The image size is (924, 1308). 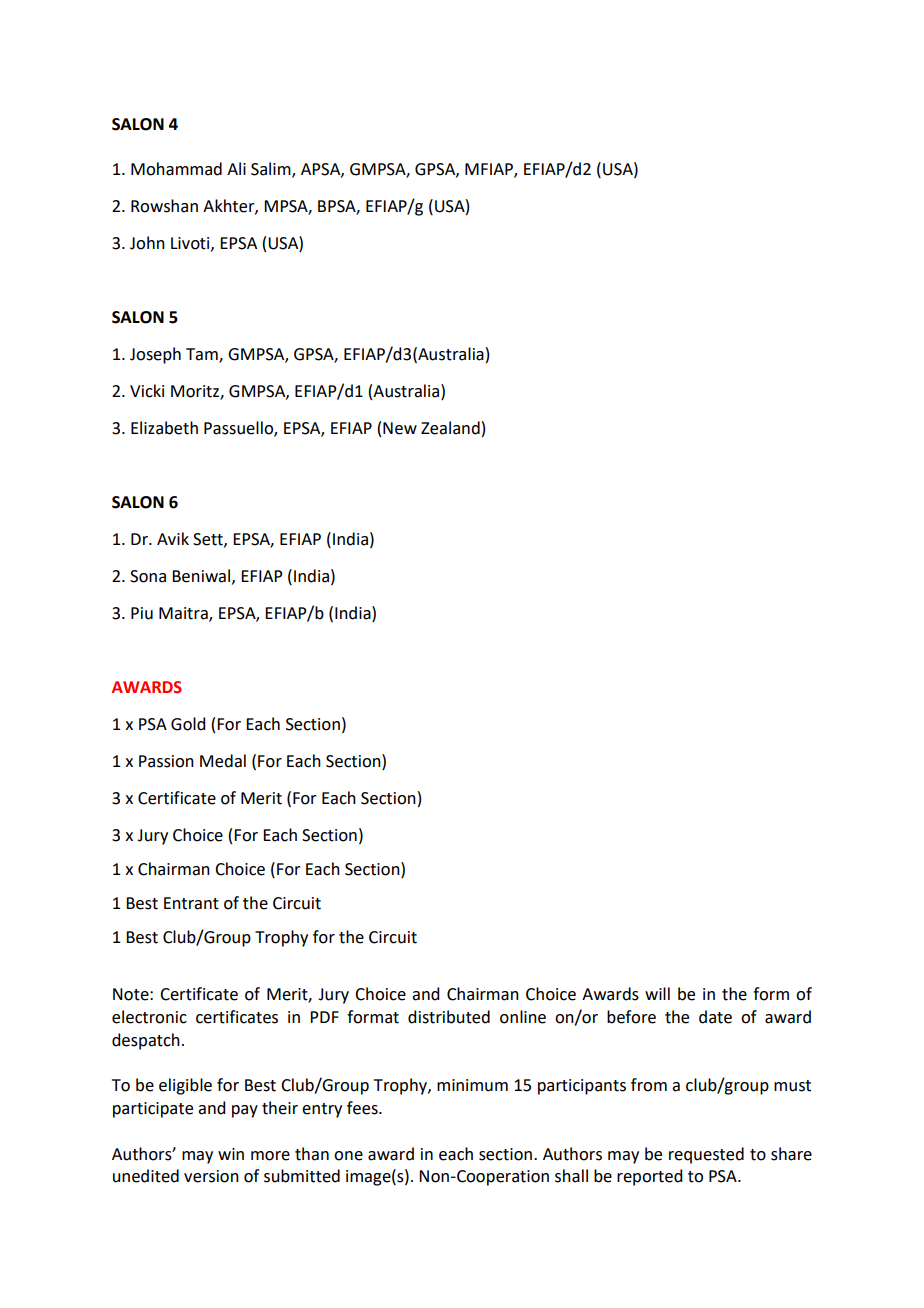 I want to click on Zealand, so click(x=450, y=428).
